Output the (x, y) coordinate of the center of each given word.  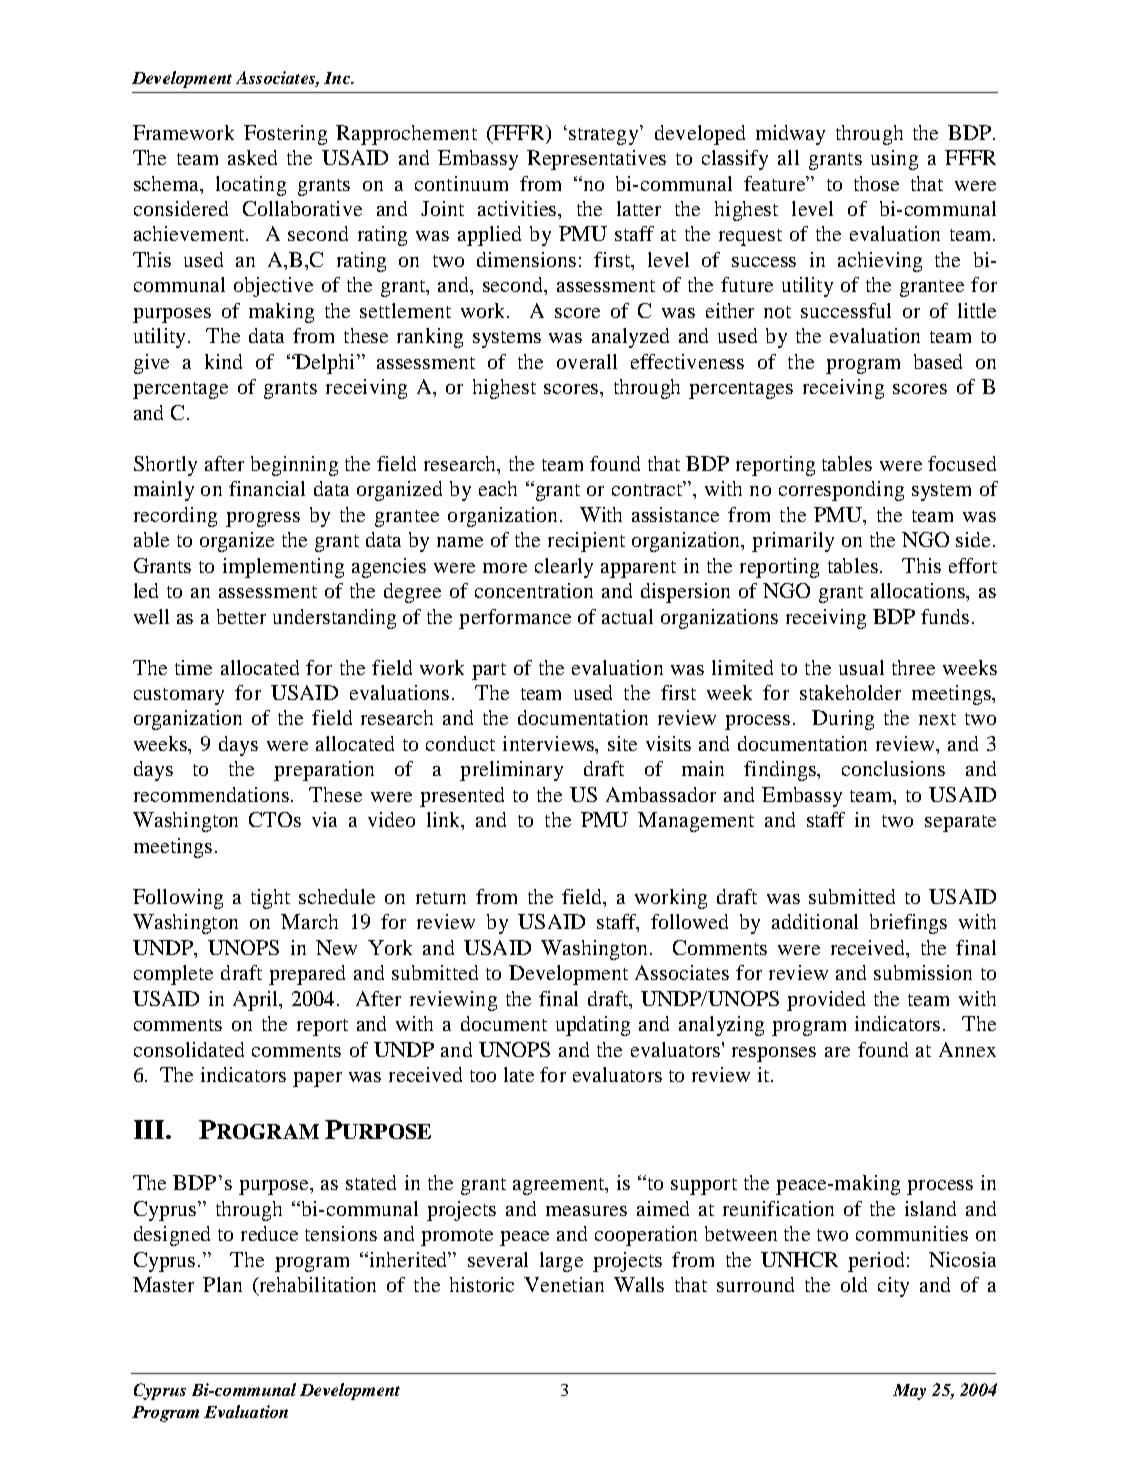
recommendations (213, 794)
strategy (605, 135)
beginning (294, 466)
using (894, 160)
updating (593, 1026)
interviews (550, 745)
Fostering (285, 135)
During (843, 720)
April (257, 1001)
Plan (222, 1284)
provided (826, 1001)
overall (587, 361)
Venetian (564, 1284)
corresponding (841, 491)
